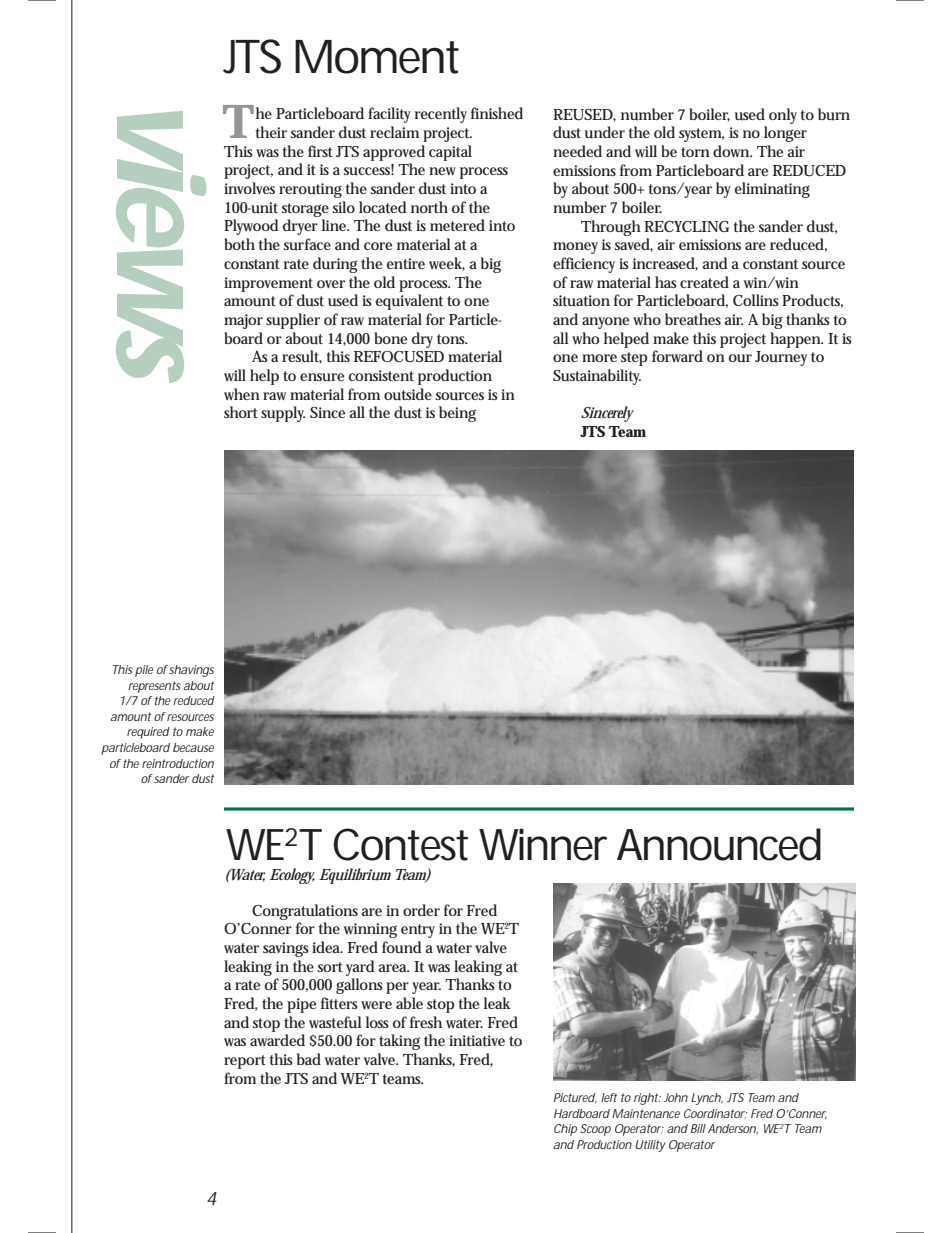  I want to click on Ecology, so click(292, 876).
